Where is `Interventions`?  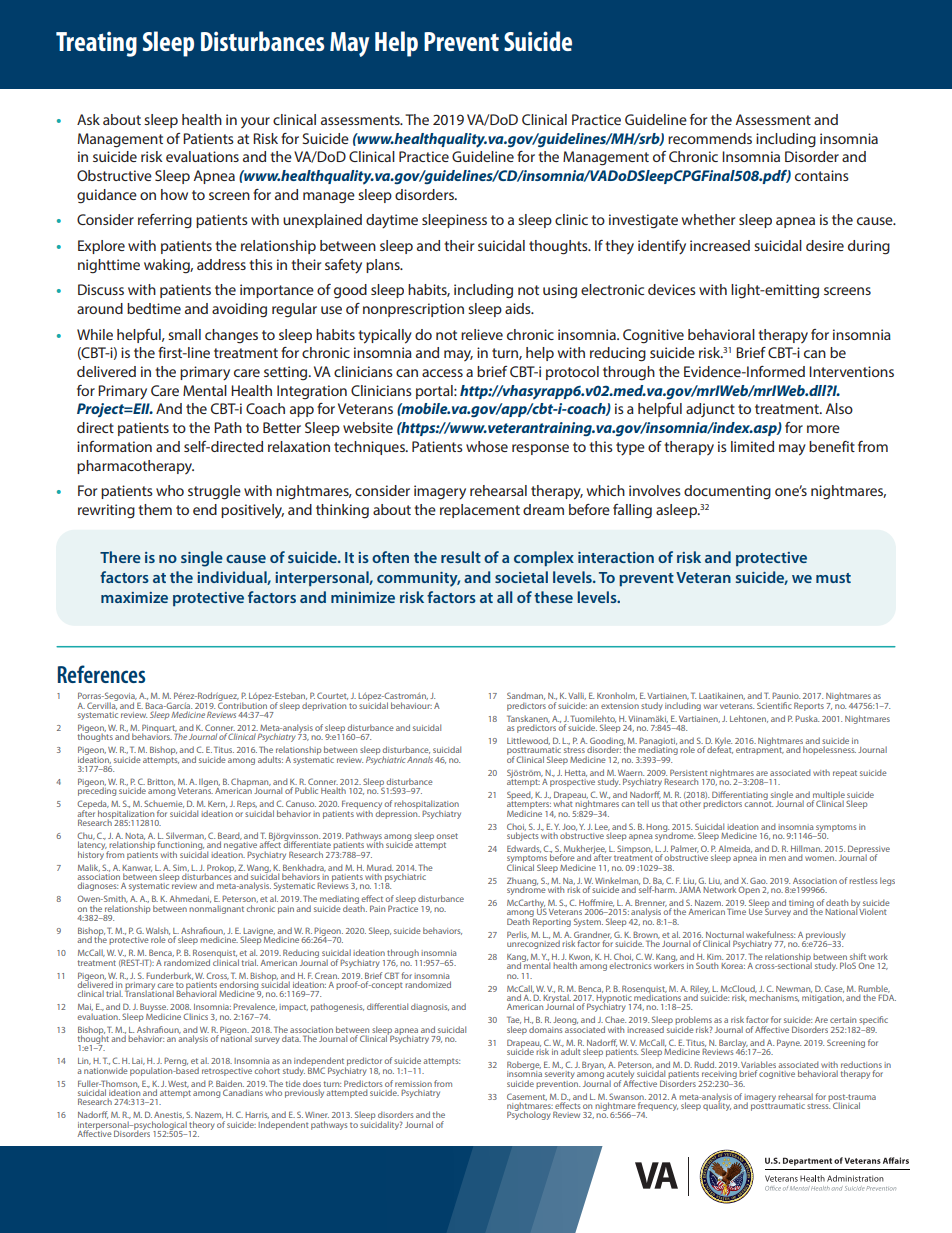 Interventions is located at coordinates (851, 371).
